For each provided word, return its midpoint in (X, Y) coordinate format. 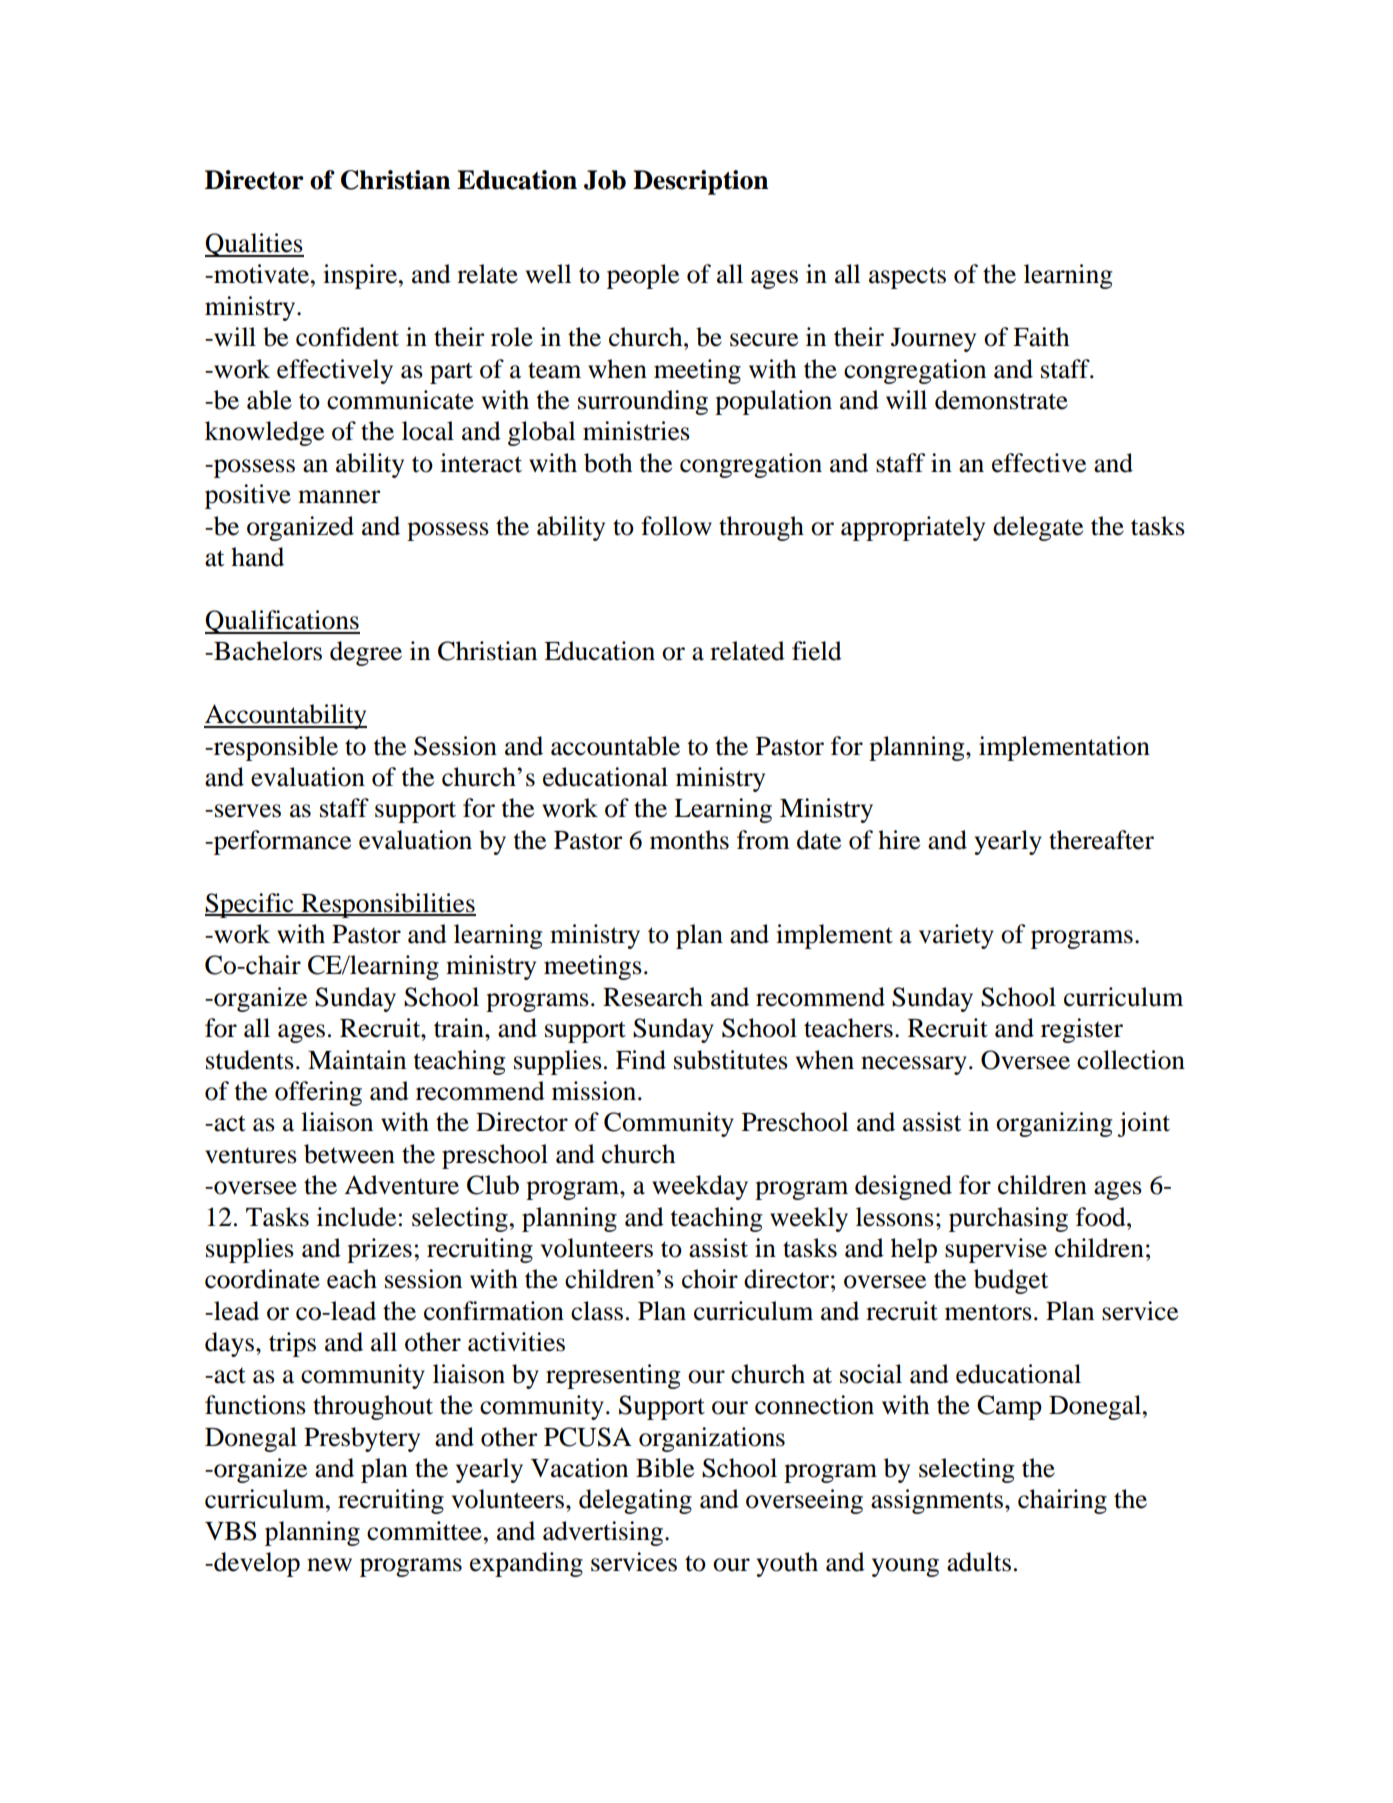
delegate (1038, 528)
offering (318, 1093)
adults (979, 1562)
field (817, 651)
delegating (635, 1501)
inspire (360, 276)
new (329, 1565)
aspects (907, 278)
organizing (1054, 1124)
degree (366, 653)
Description (700, 182)
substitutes (731, 1060)
